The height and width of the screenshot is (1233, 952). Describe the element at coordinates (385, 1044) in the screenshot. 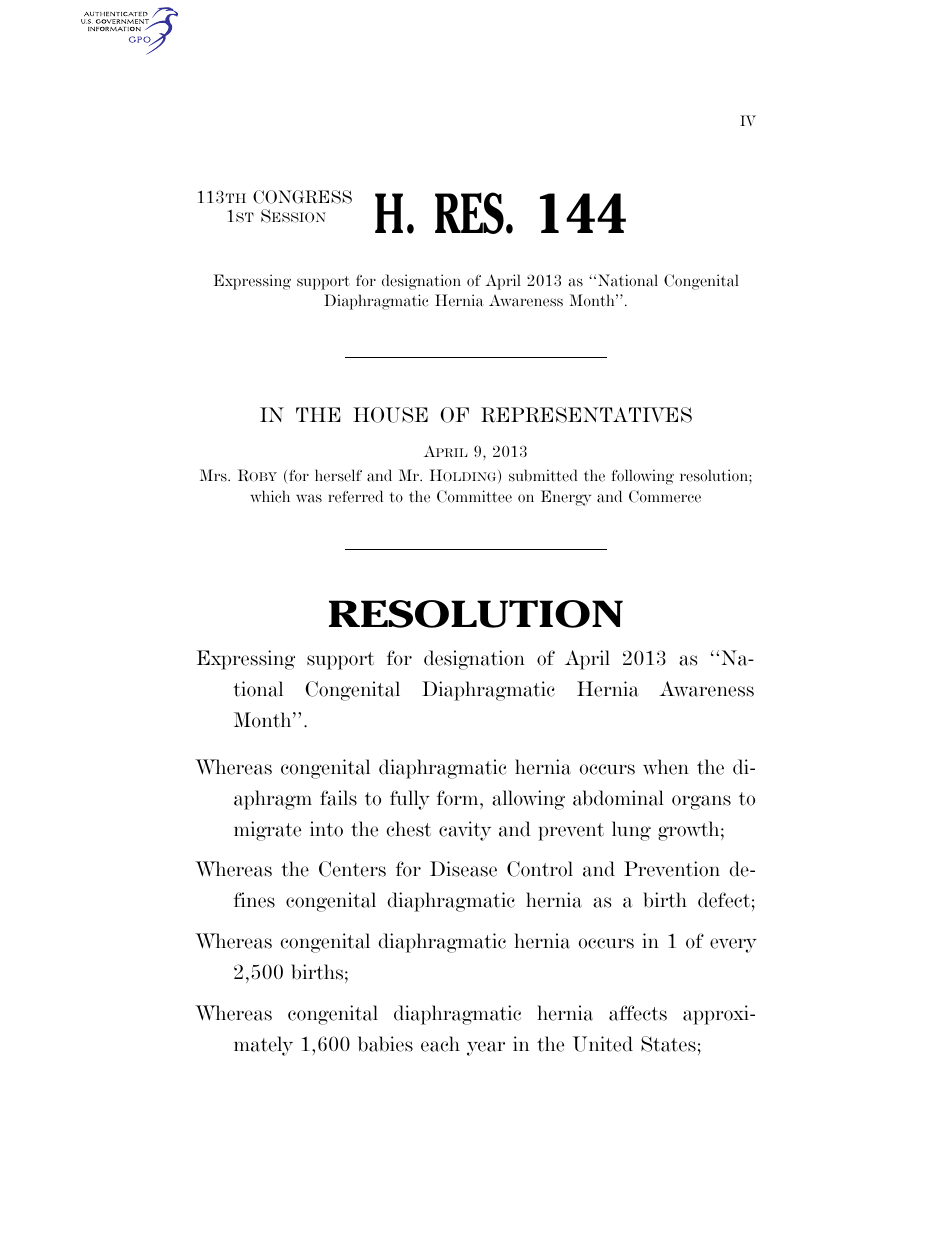

I see `babies` at that location.
